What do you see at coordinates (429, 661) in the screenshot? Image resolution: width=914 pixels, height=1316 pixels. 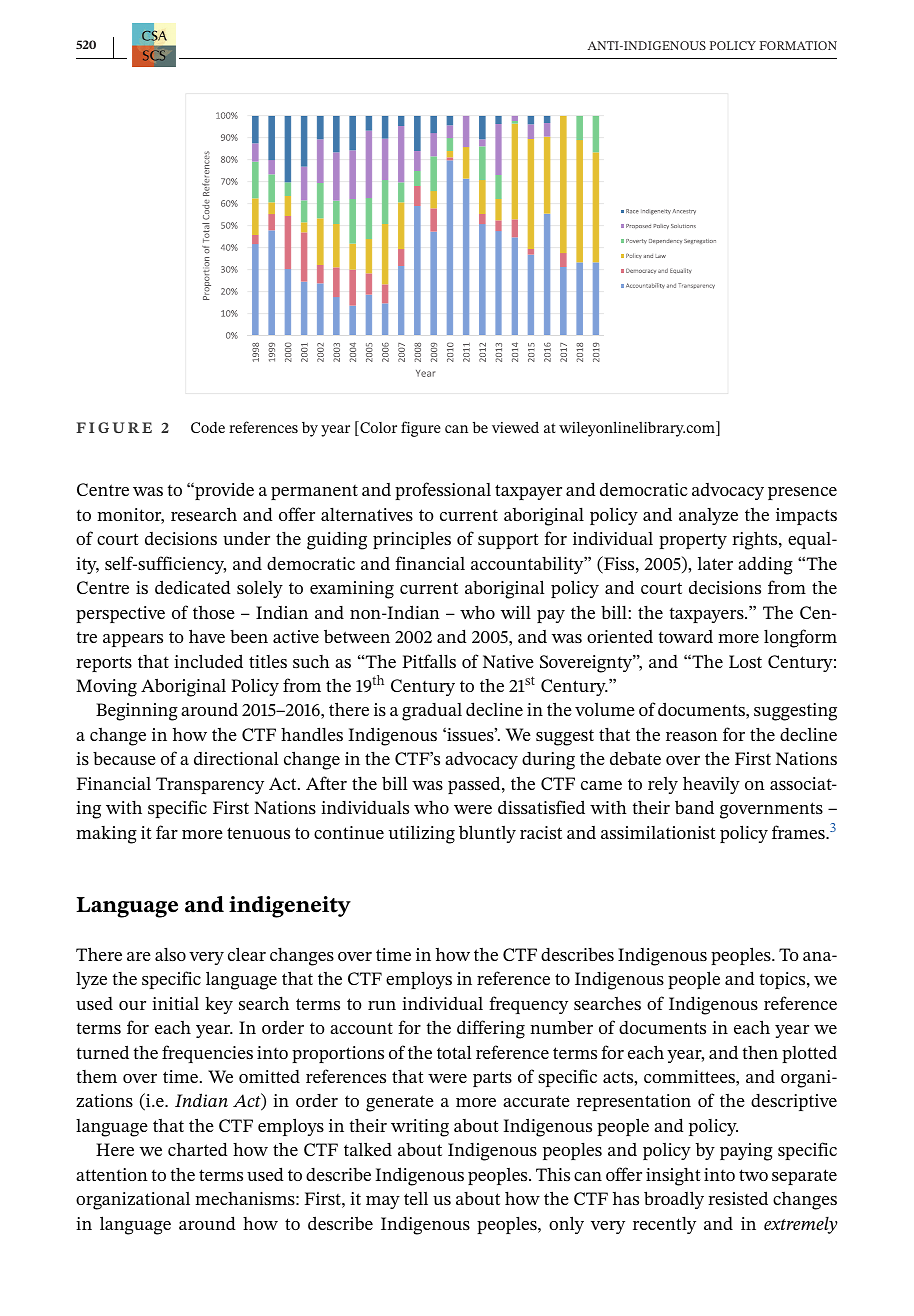 I see `Pitfalls` at bounding box center [429, 661].
